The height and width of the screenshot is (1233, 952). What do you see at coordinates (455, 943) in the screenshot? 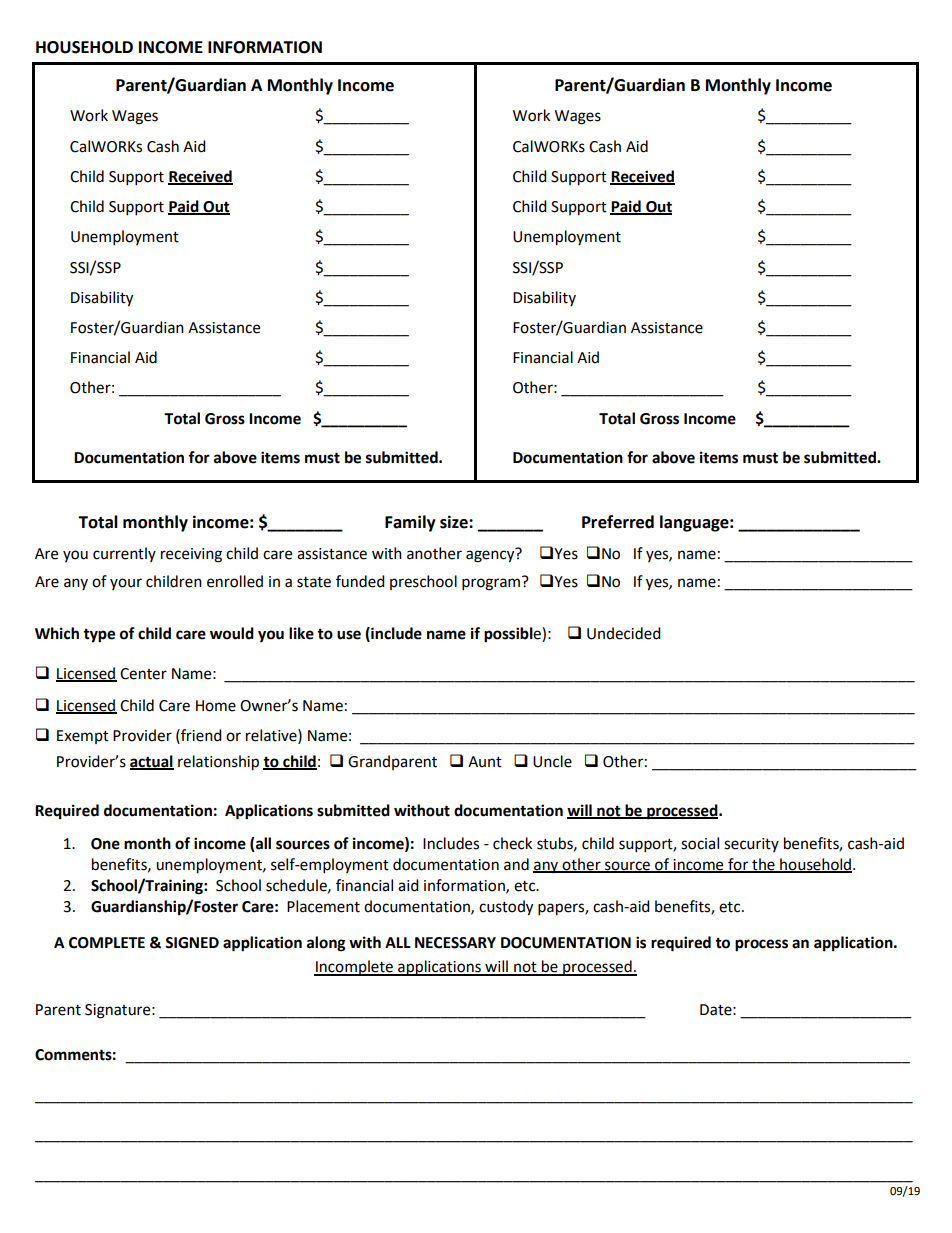
I see `NECESSARY` at bounding box center [455, 943].
